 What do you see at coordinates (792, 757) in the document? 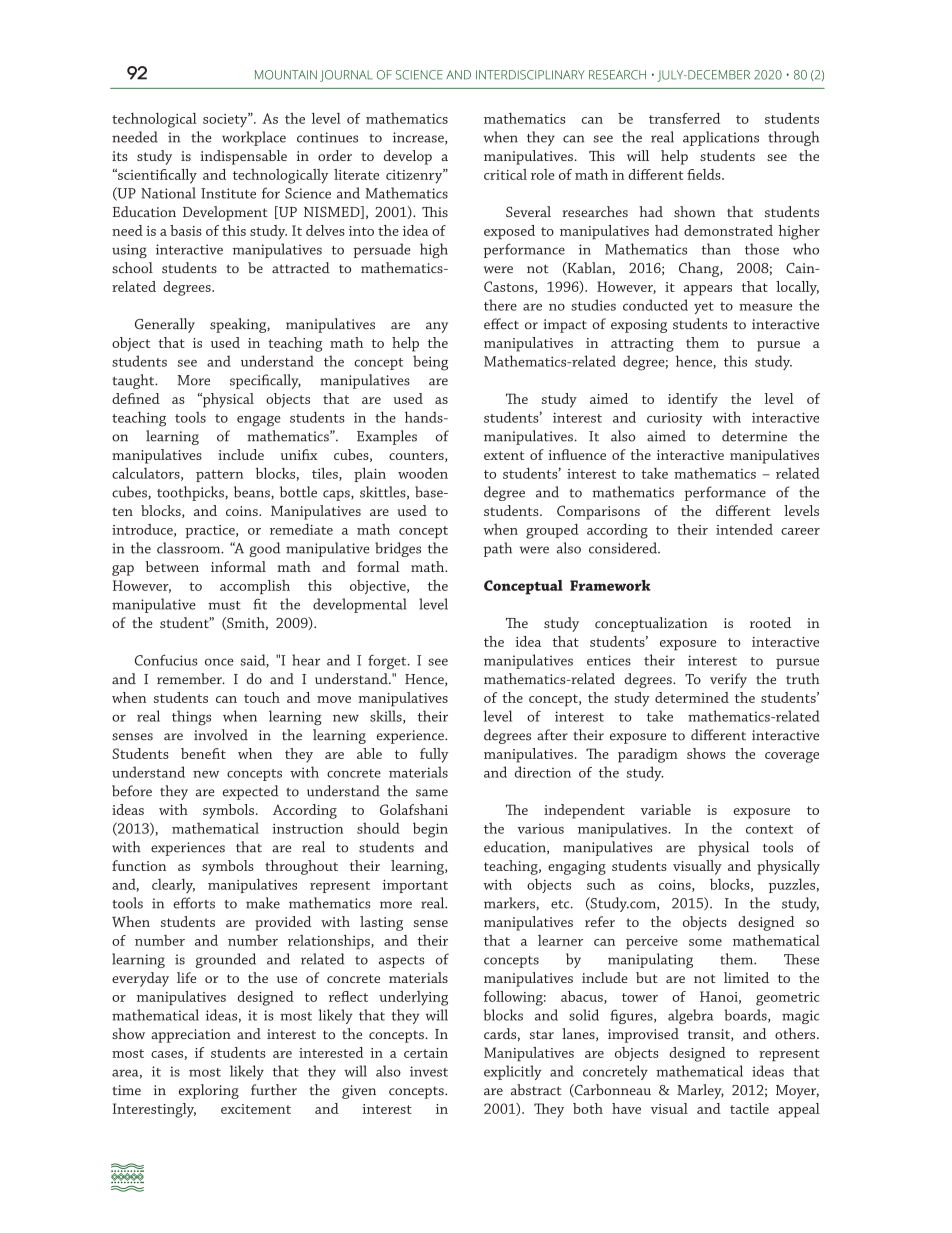
I see `coverage` at bounding box center [792, 757].
